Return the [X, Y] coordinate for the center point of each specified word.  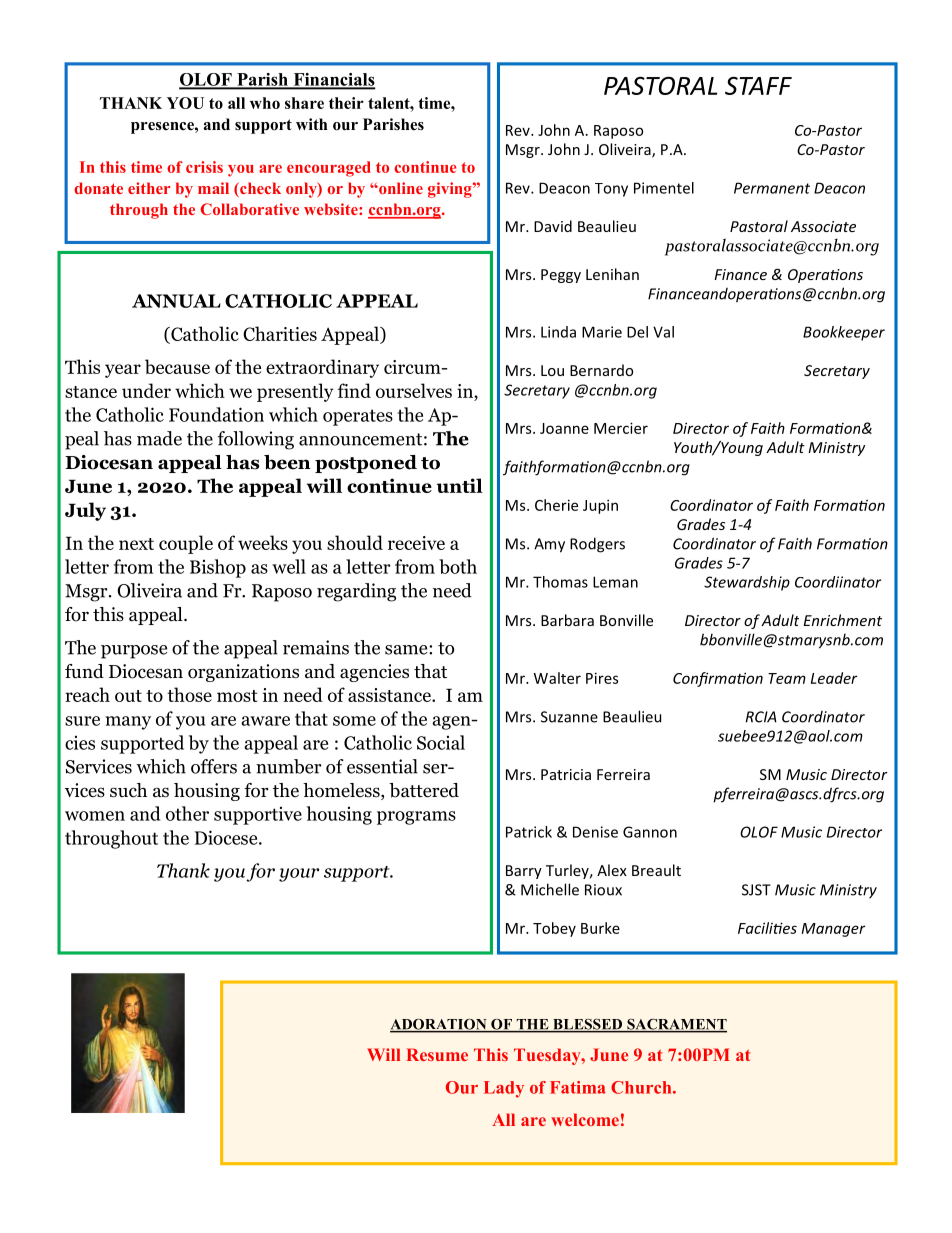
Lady [504, 1089]
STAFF [758, 85]
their [346, 103]
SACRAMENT [676, 1025]
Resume [437, 1054]
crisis [204, 167]
